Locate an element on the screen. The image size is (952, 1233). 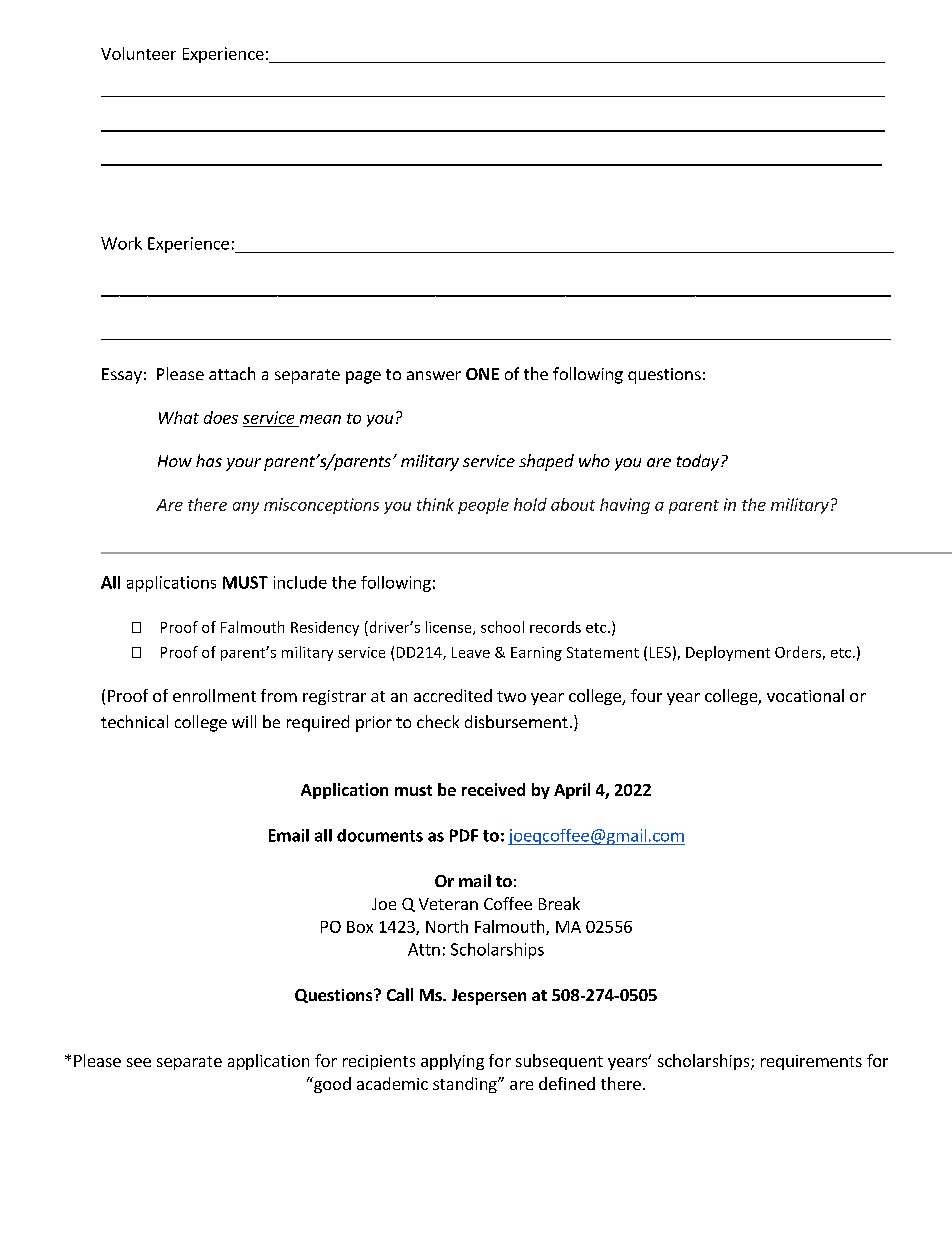
PDF is located at coordinates (464, 835).
